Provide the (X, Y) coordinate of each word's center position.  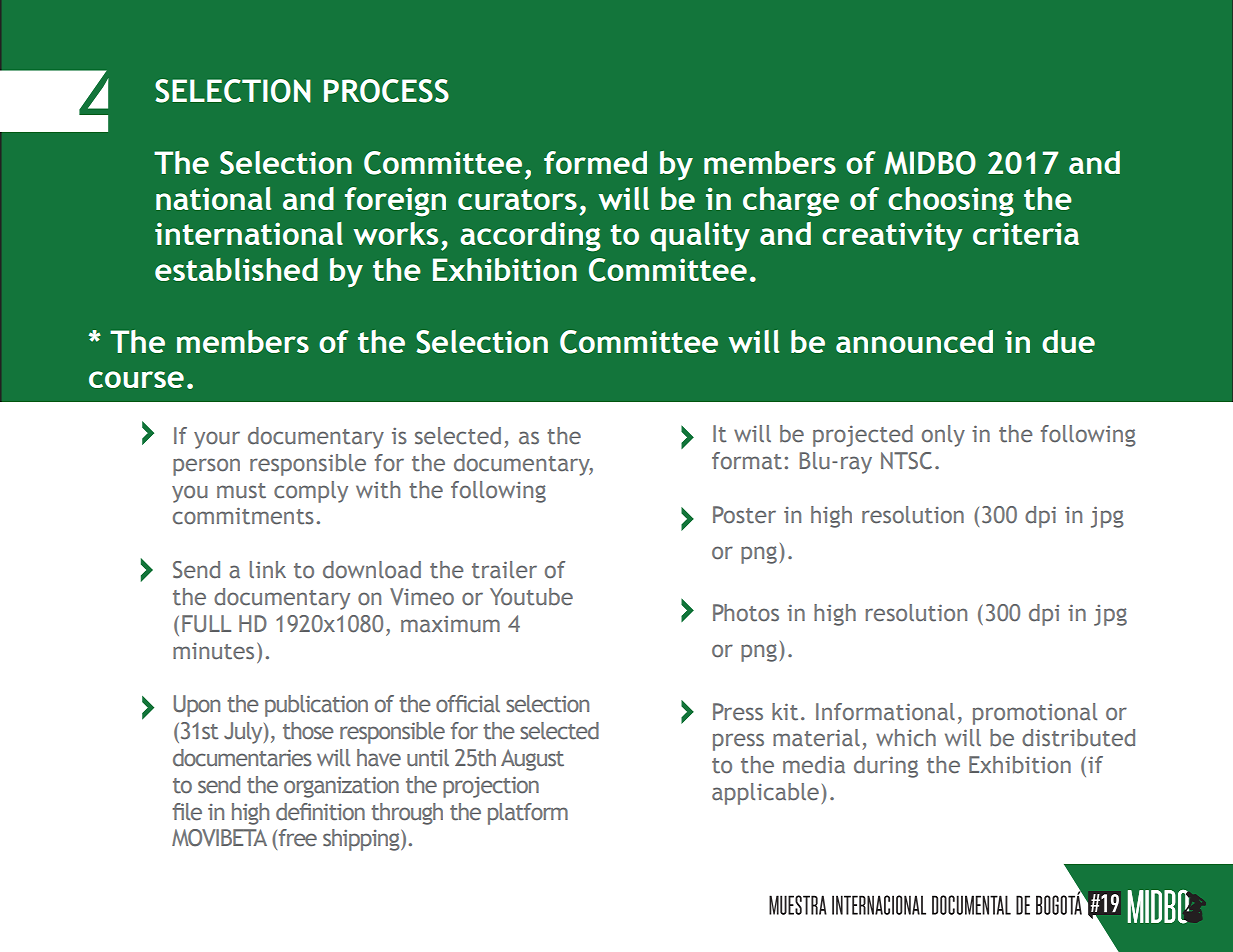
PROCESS (386, 91)
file (187, 812)
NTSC (906, 461)
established (236, 269)
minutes (213, 651)
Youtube (531, 597)
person (206, 467)
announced (914, 341)
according (530, 237)
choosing (951, 202)
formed (595, 162)
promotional (1035, 714)
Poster (744, 515)
